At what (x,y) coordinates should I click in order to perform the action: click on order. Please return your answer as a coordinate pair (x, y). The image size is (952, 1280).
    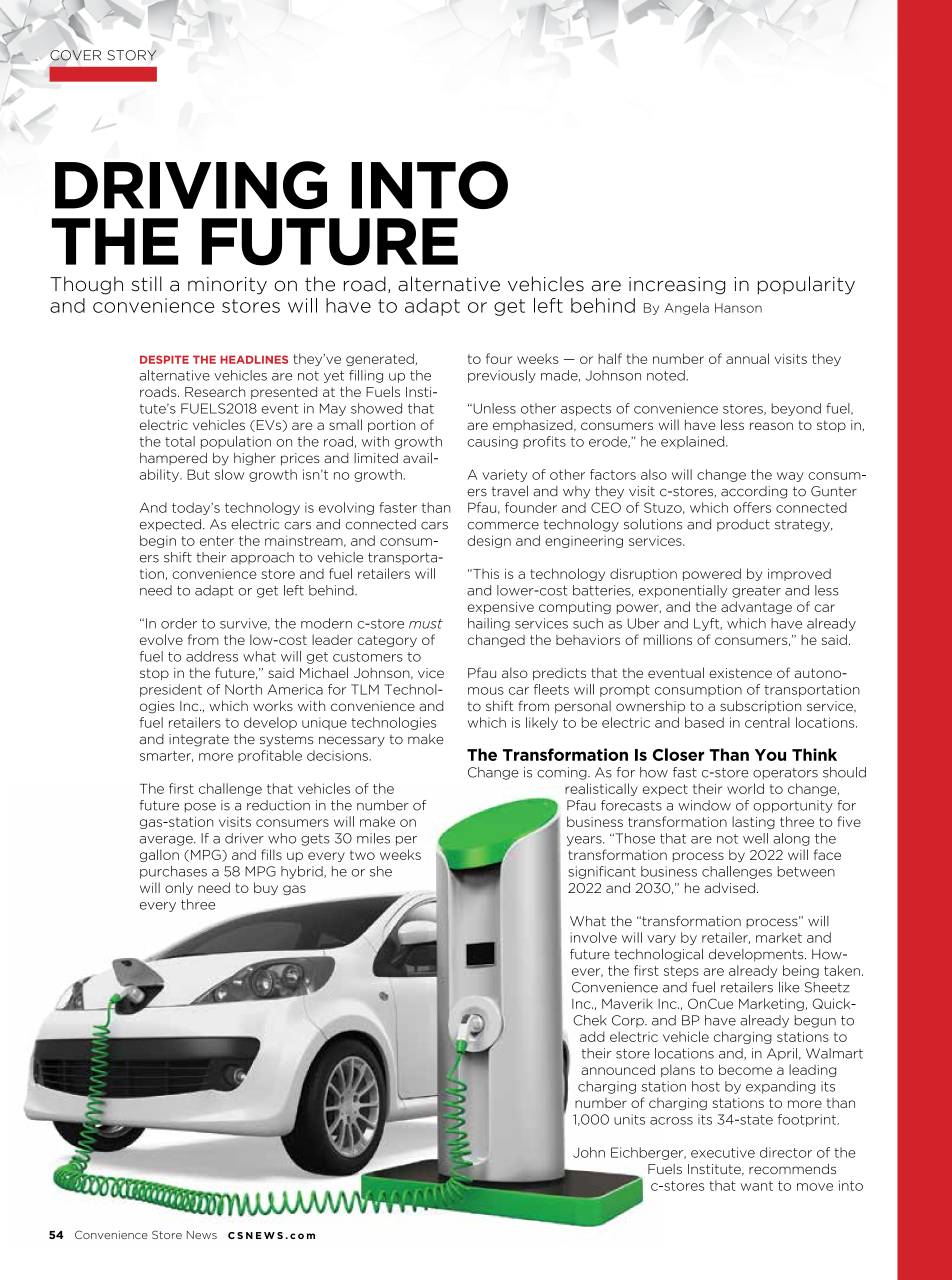
    Looking at the image, I should click on (179, 623).
